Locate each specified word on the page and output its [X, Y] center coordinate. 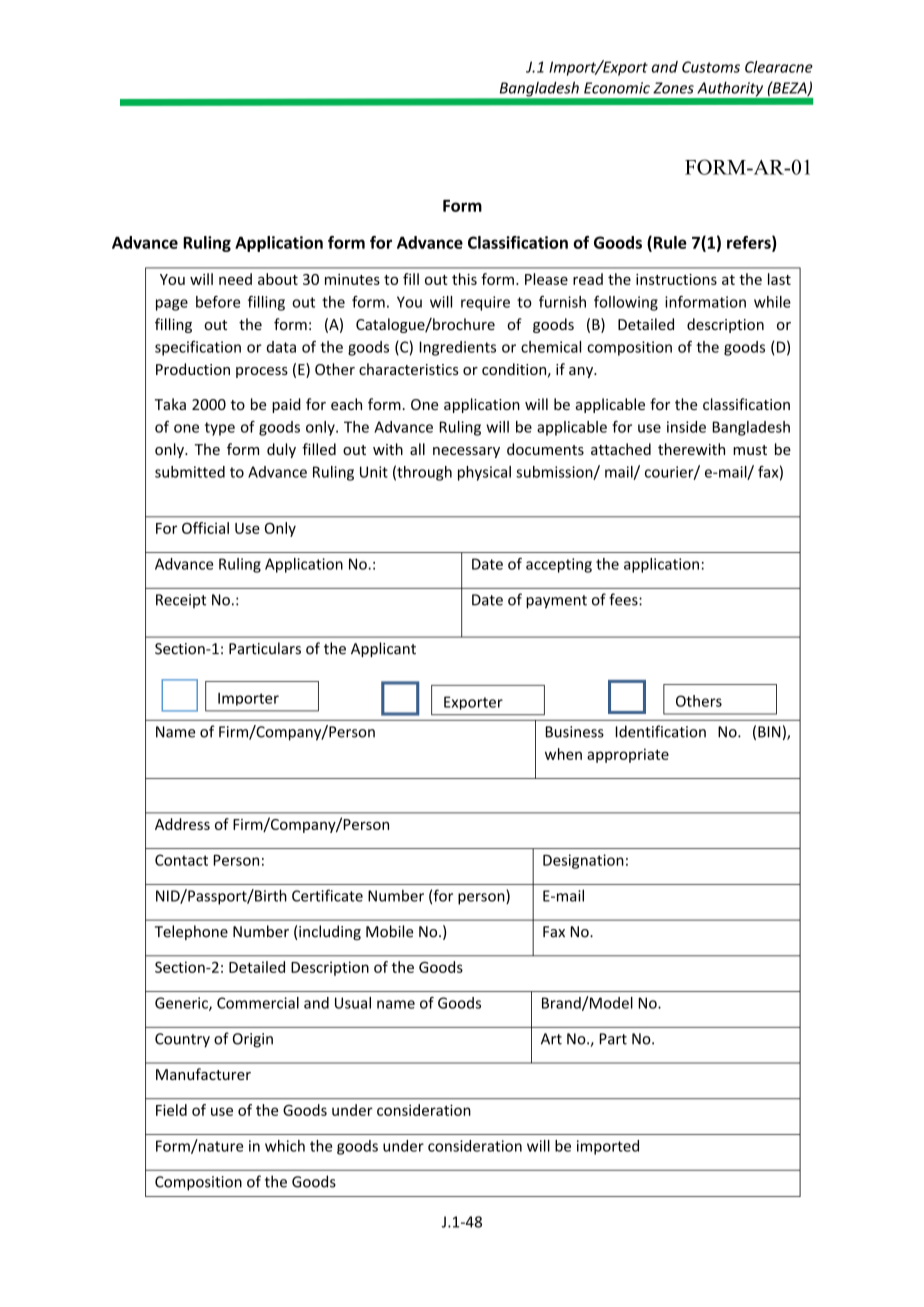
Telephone [191, 932]
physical [484, 473]
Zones [673, 88]
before [218, 302]
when [563, 754]
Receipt [181, 601]
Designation [583, 861]
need [235, 279]
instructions [676, 279]
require [485, 303]
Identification [661, 731]
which [285, 1146]
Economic [617, 88]
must [750, 450]
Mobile [389, 931]
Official [205, 528]
